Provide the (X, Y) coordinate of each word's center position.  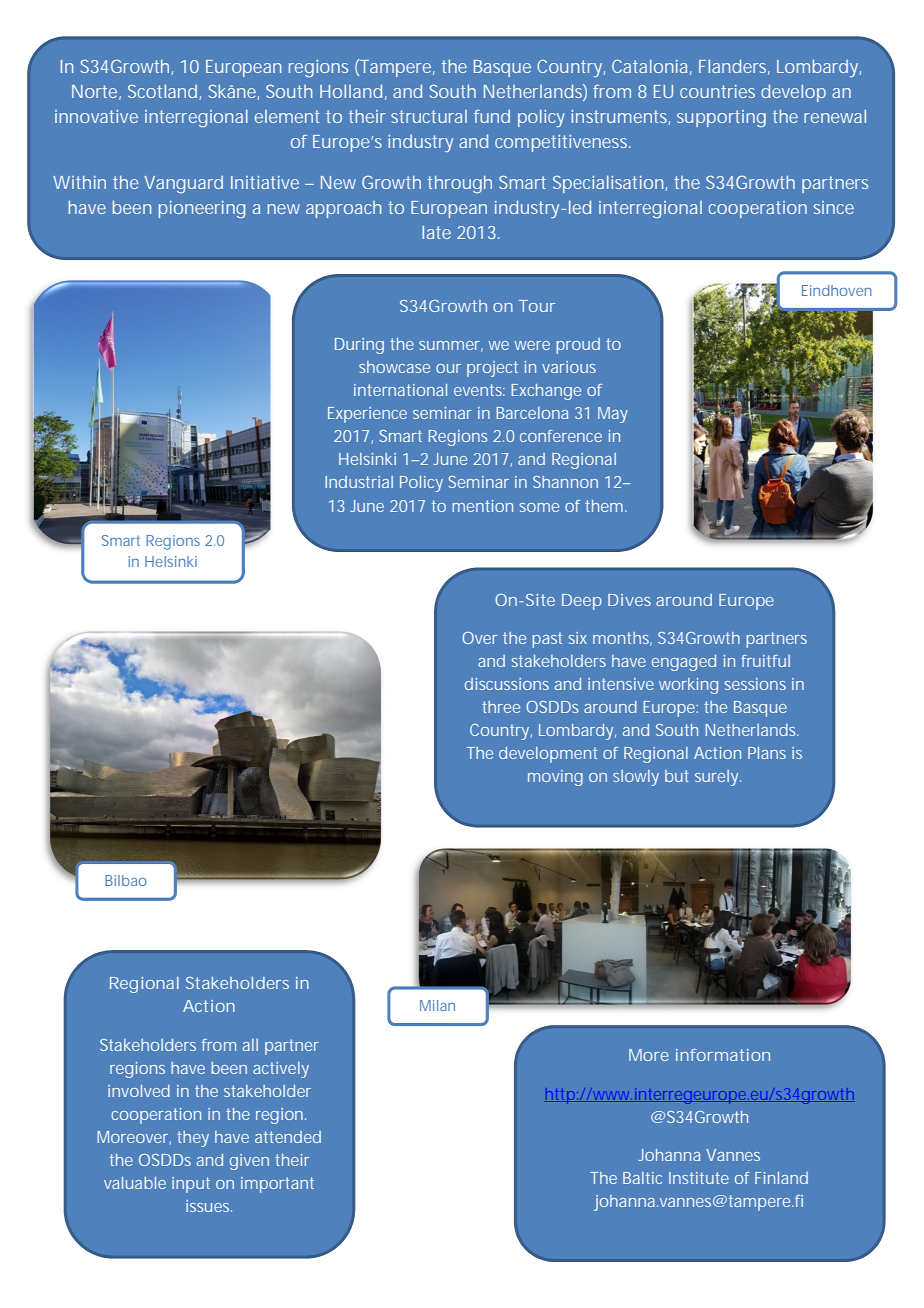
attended (288, 1137)
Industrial (359, 482)
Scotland (164, 92)
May (613, 415)
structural (429, 116)
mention (482, 506)
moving (555, 778)
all (250, 1045)
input (191, 1185)
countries (717, 91)
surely (718, 778)
